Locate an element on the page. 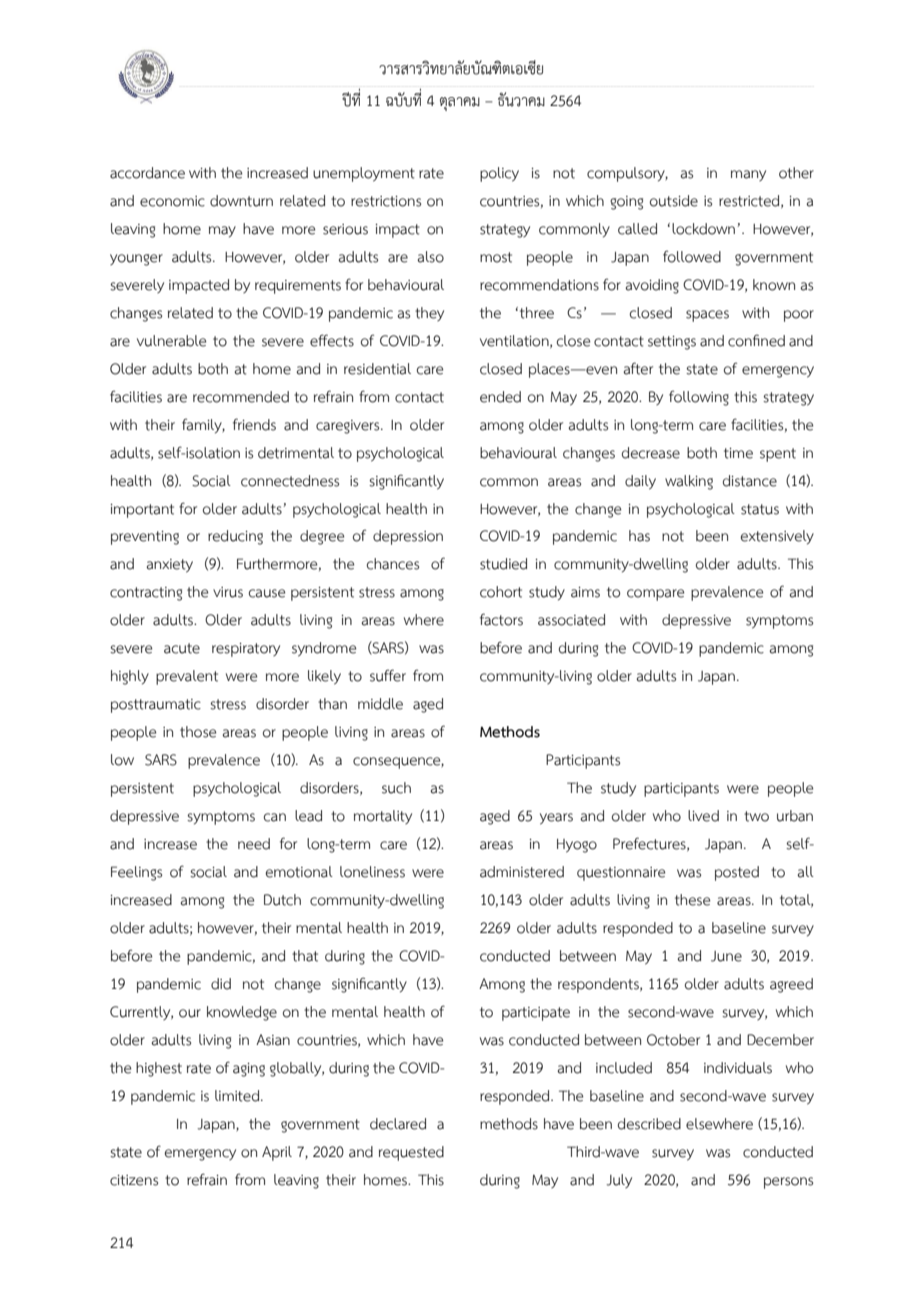  compare is located at coordinates (655, 595).
